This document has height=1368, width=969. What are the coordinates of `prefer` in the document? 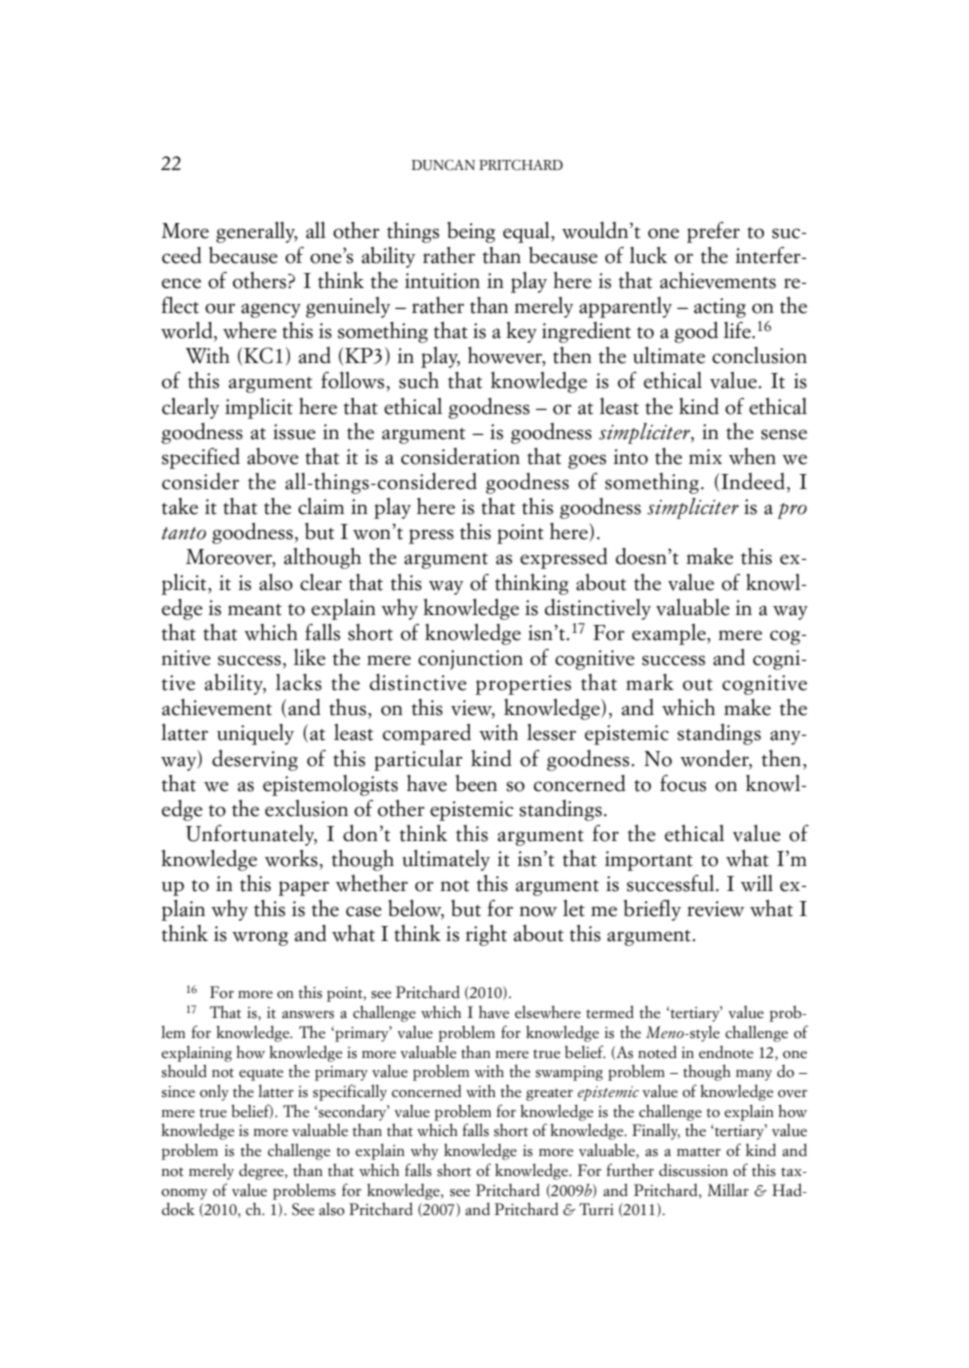 It's located at (713, 232).
